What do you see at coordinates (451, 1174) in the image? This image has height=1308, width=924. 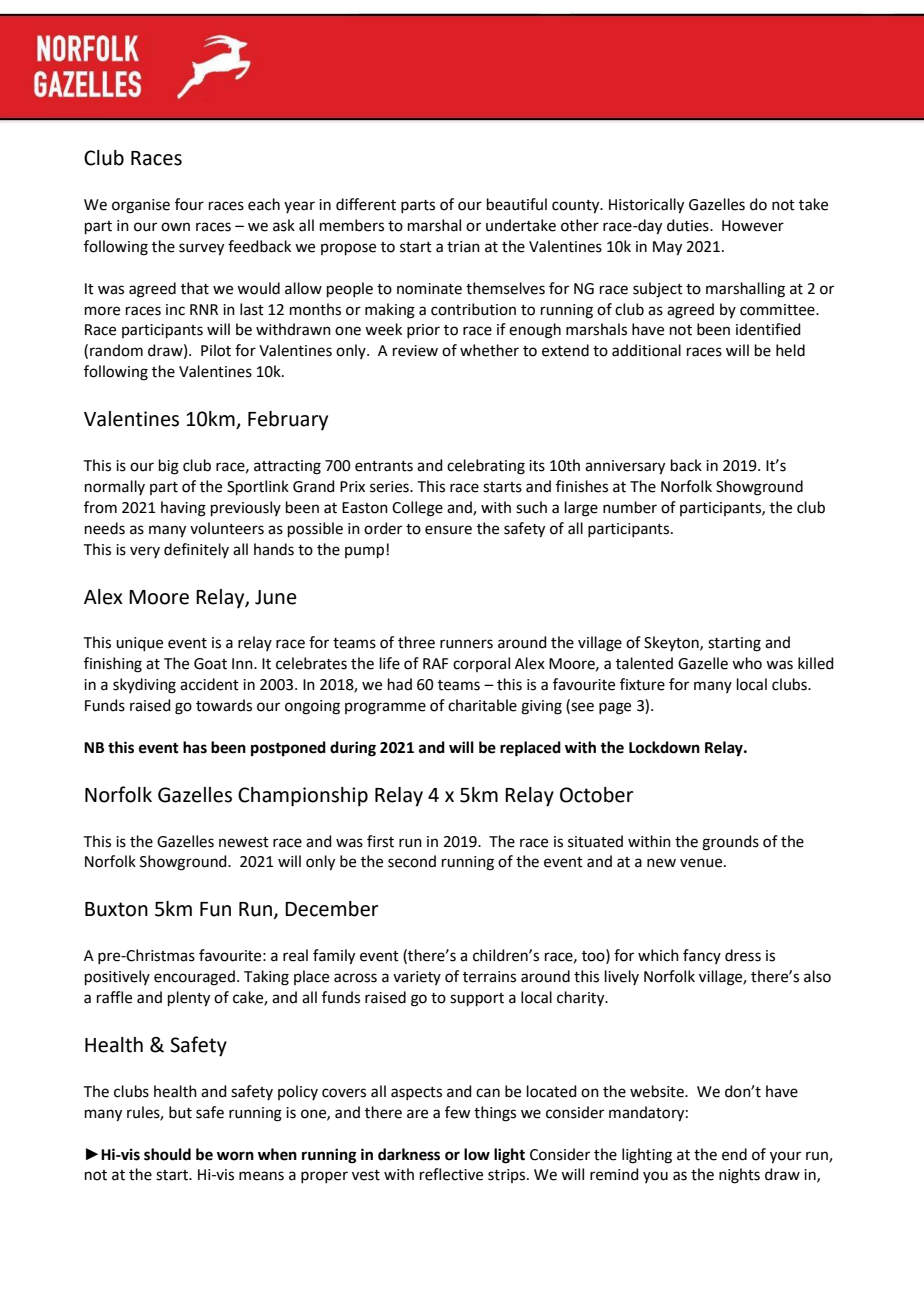 I see `reflective` at bounding box center [451, 1174].
